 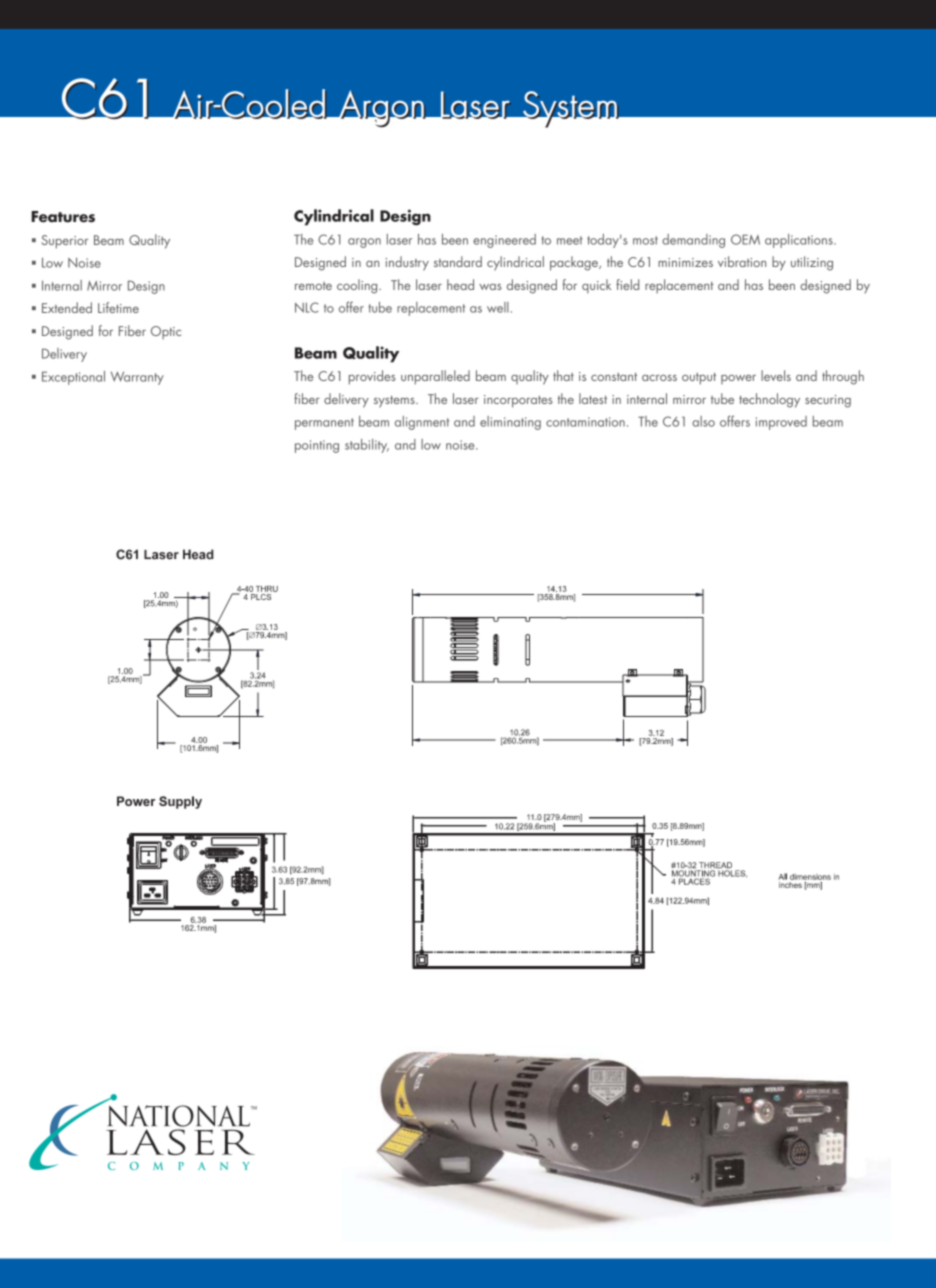 I want to click on levels, so click(x=776, y=375).
